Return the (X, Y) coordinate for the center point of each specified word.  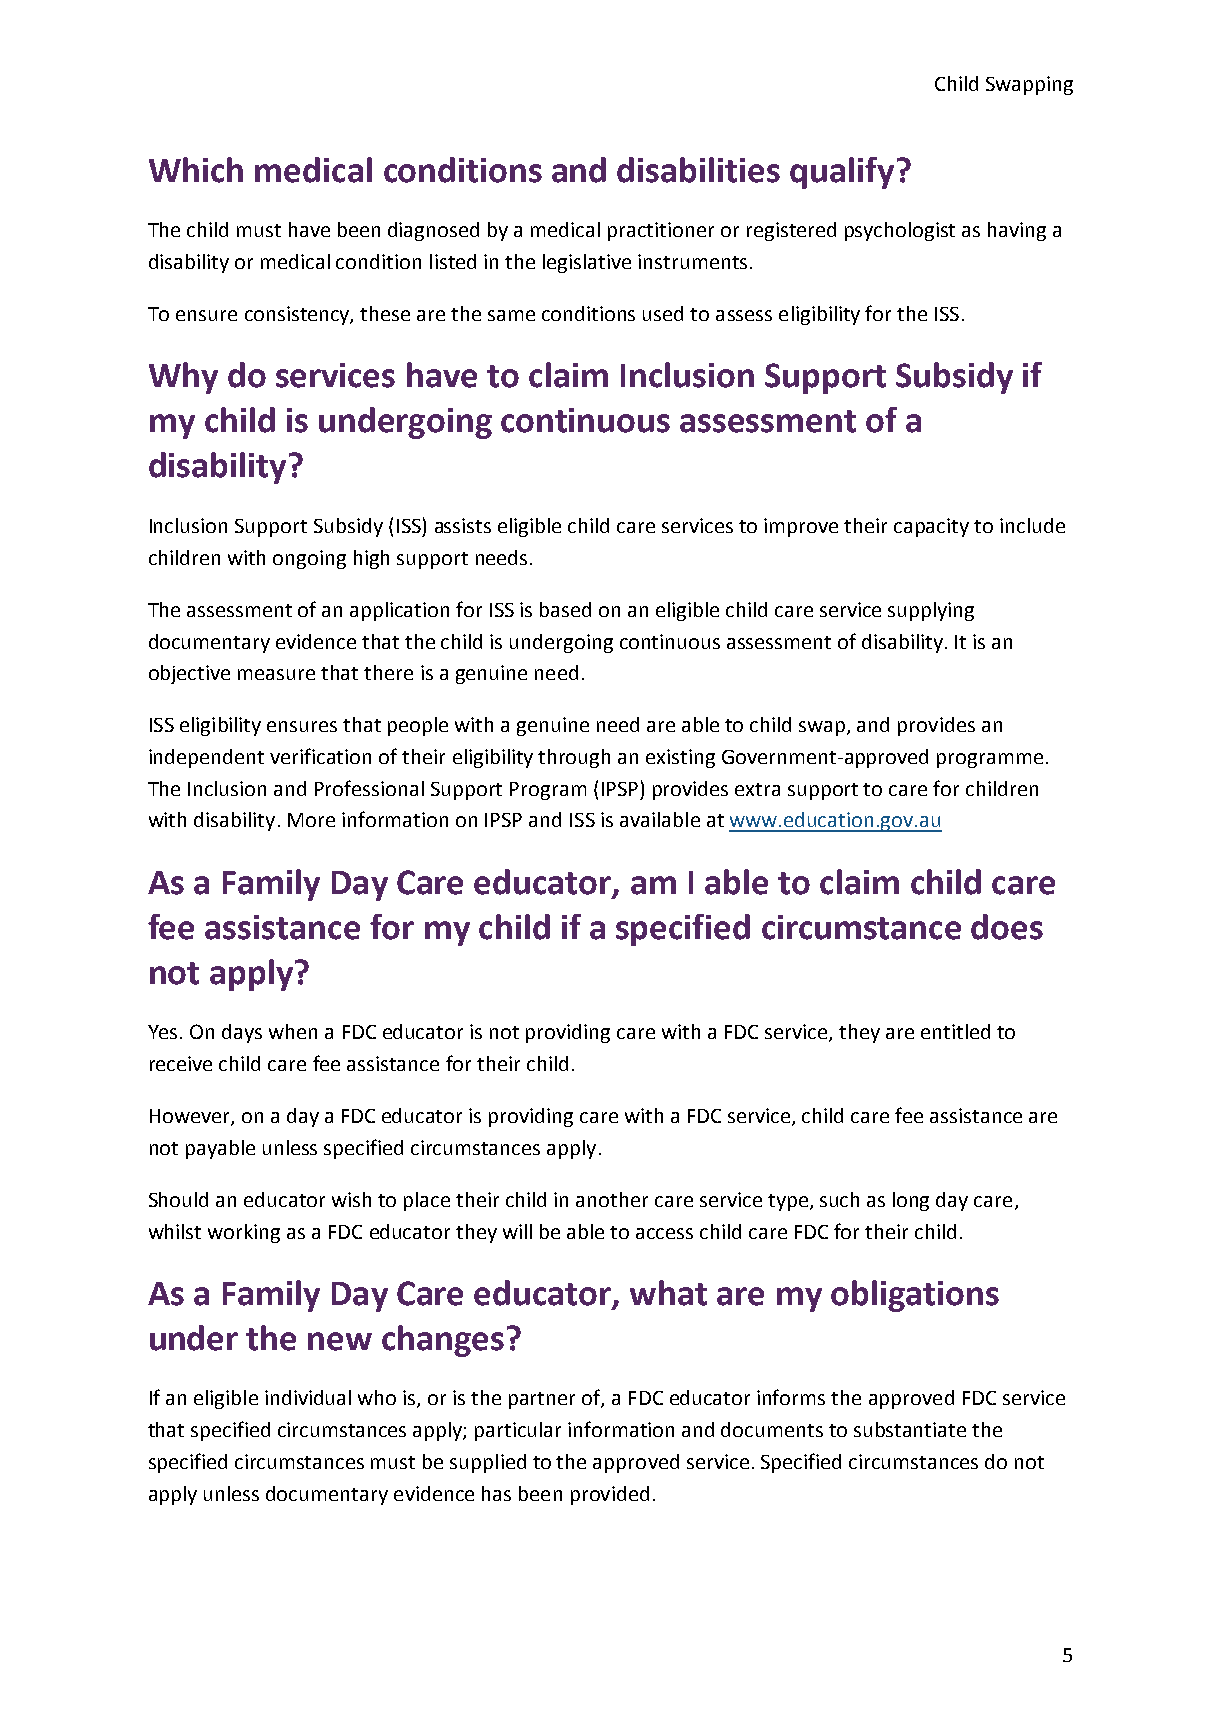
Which (196, 170)
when (293, 1031)
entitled (955, 1031)
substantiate (910, 1429)
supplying (931, 611)
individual (308, 1397)
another (612, 1199)
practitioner (661, 231)
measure (276, 674)
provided (610, 1495)
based (565, 609)
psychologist (900, 231)
